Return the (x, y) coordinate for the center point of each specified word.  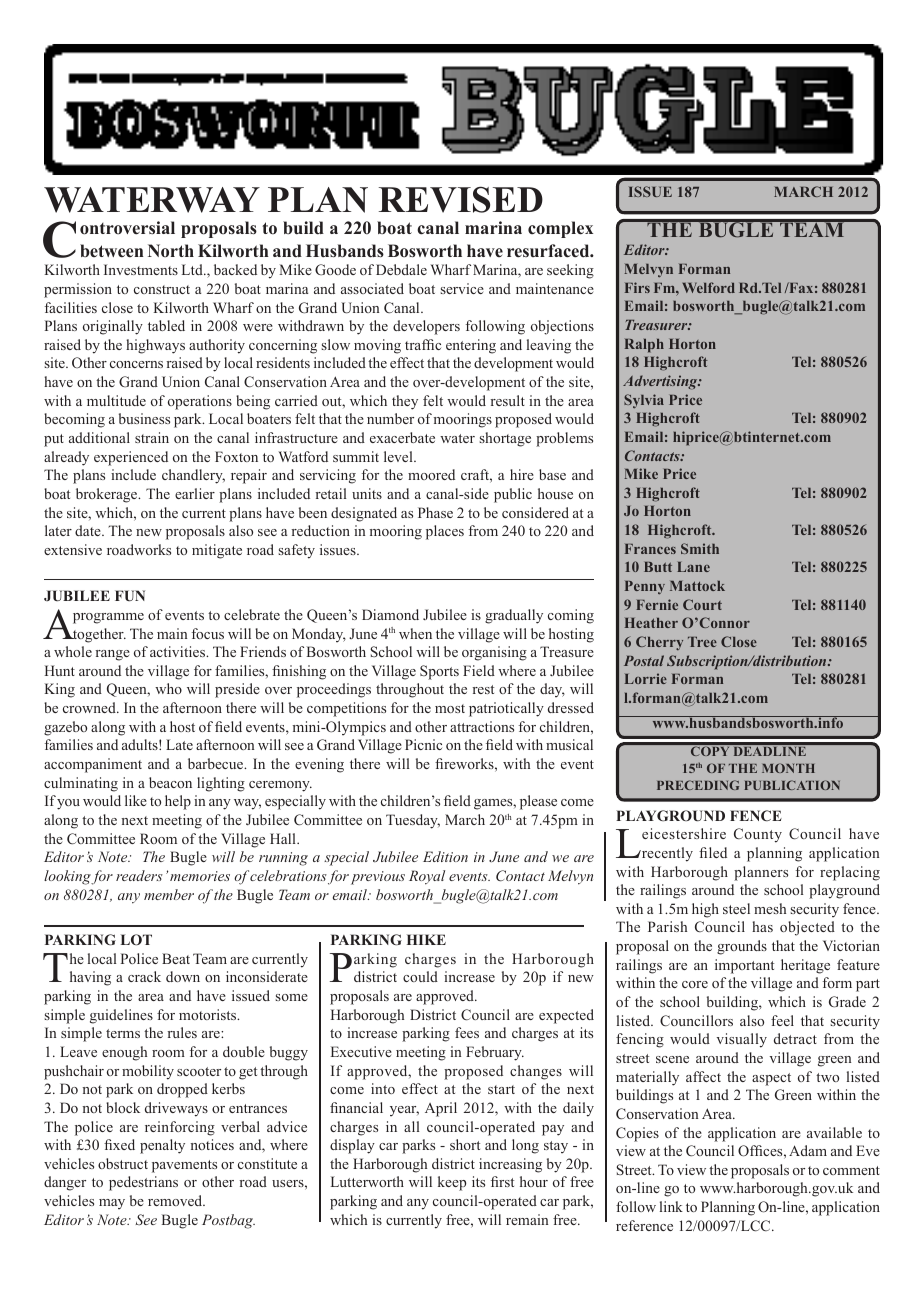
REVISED (461, 199)
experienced (131, 458)
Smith (700, 548)
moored (431, 474)
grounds (742, 947)
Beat (176, 958)
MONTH (788, 768)
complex (560, 229)
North (171, 251)
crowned (90, 707)
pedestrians (143, 1183)
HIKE (426, 939)
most (450, 708)
